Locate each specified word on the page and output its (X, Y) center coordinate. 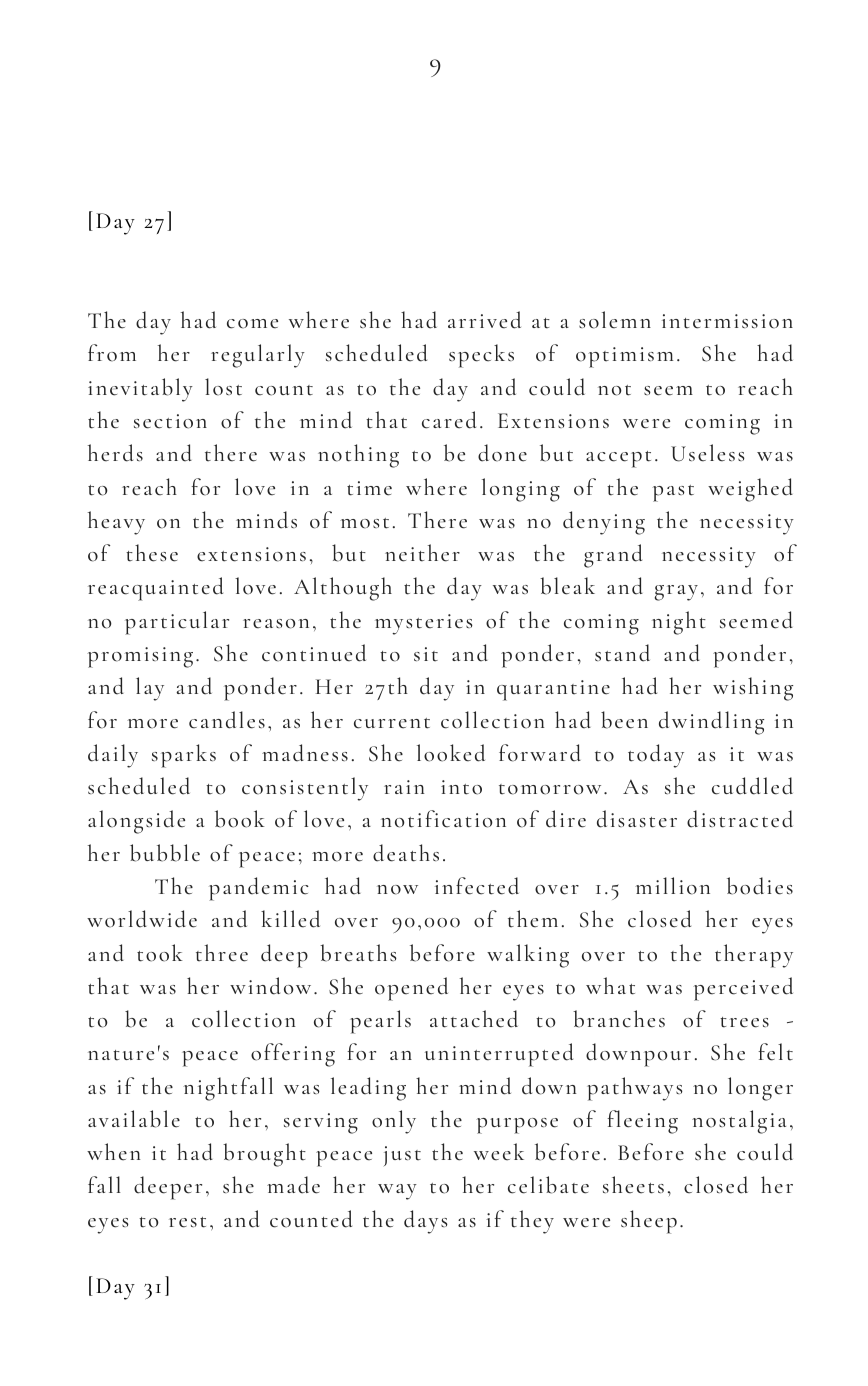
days (426, 1222)
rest (187, 1222)
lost (223, 387)
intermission (727, 321)
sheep (649, 1222)
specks (481, 356)
